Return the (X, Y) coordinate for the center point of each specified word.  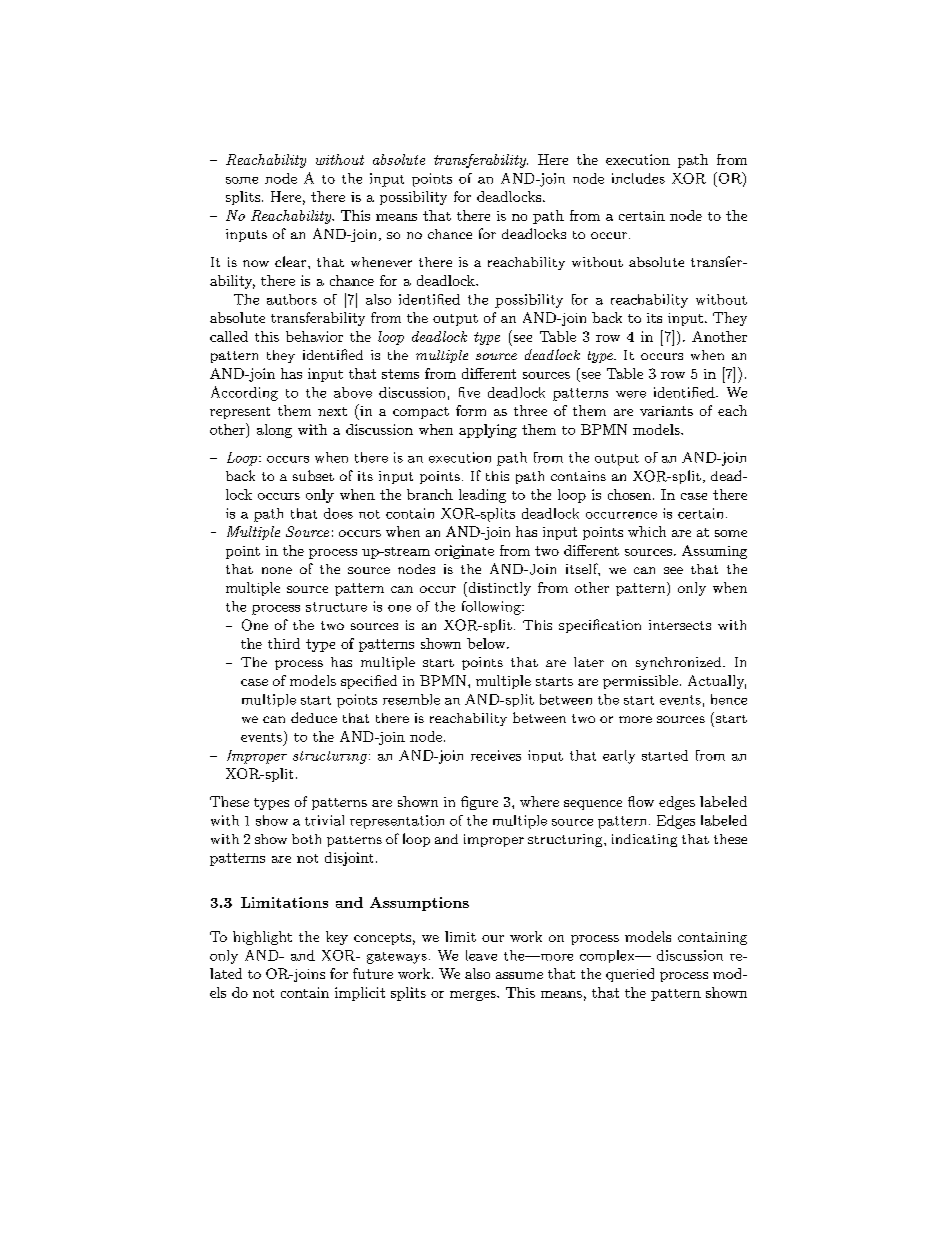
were (631, 394)
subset (313, 475)
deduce (314, 717)
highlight (262, 938)
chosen (629, 494)
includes (638, 178)
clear (292, 261)
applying (488, 431)
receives (496, 755)
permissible (640, 682)
